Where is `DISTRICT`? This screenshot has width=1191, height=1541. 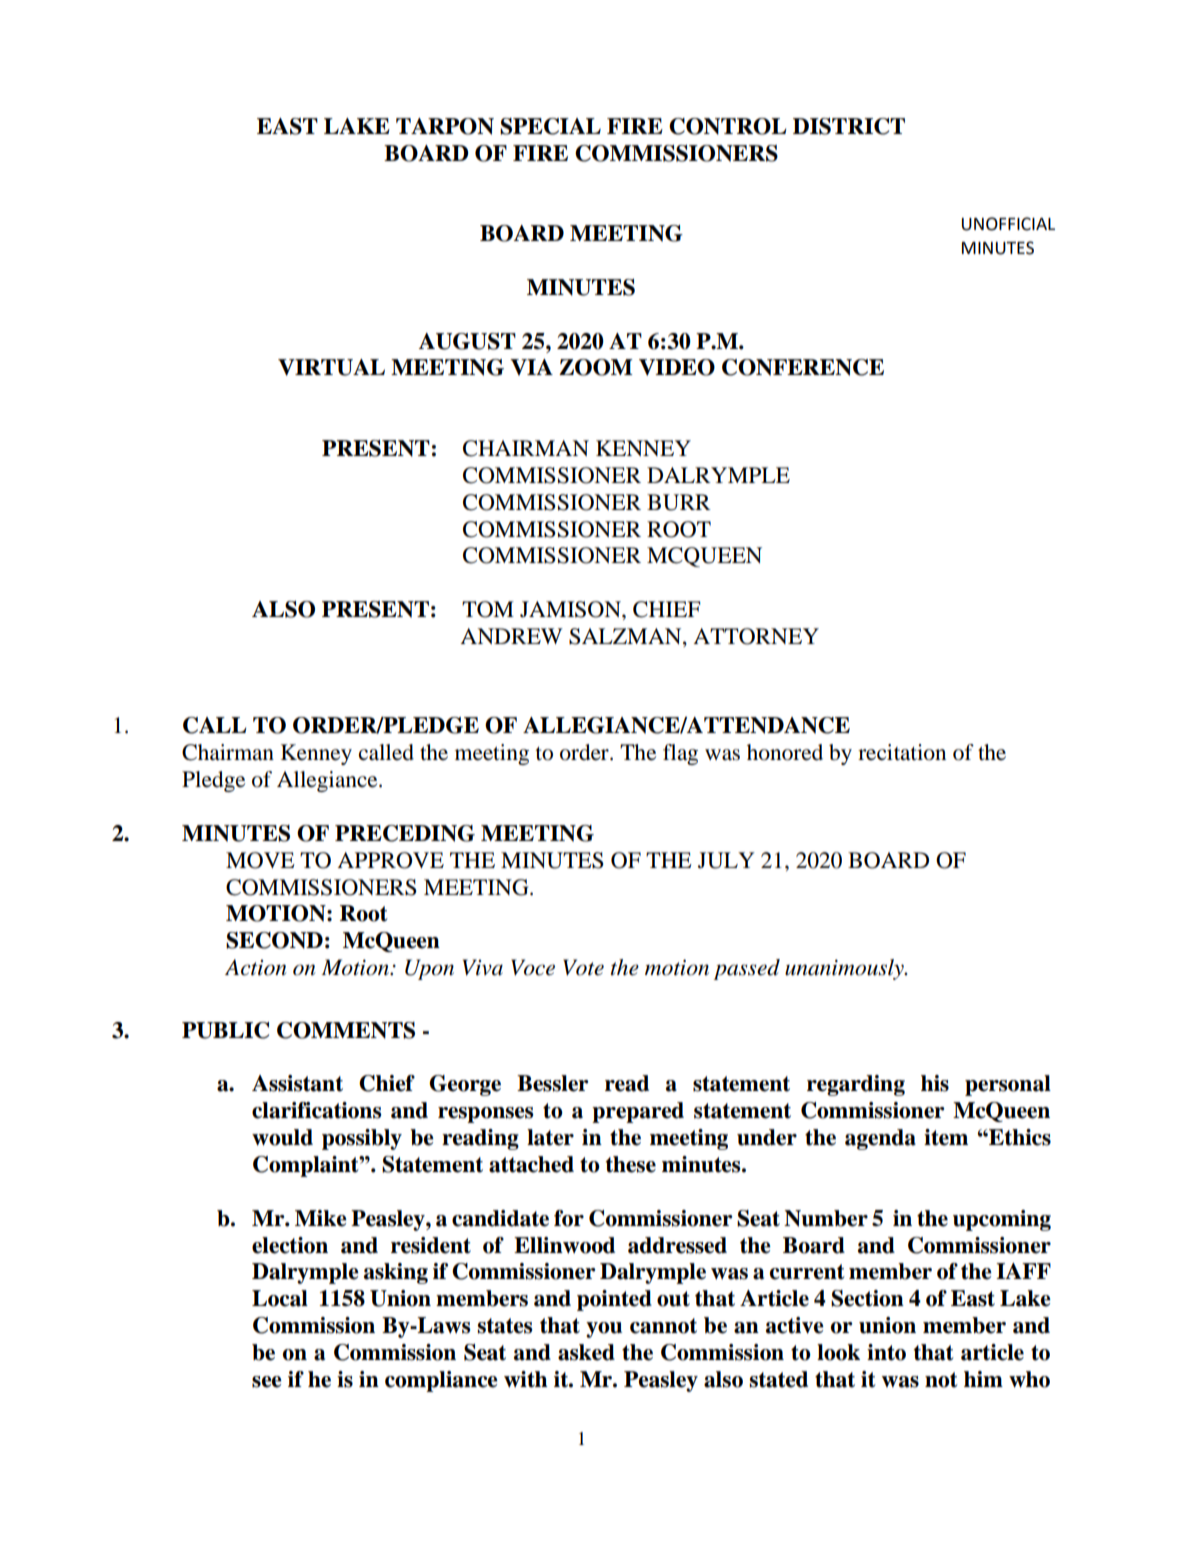 DISTRICT is located at coordinates (849, 126).
